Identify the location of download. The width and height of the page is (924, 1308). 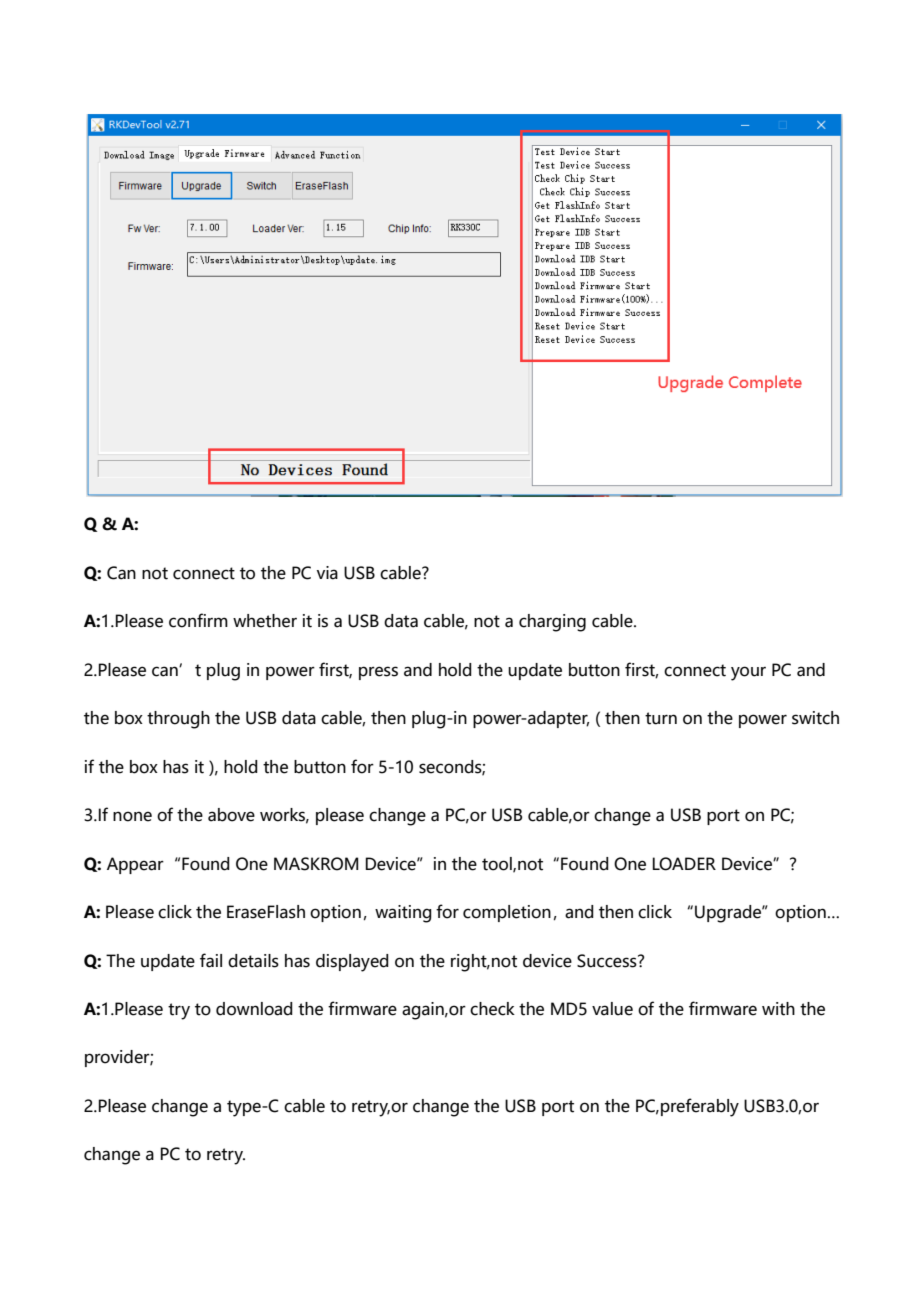
(254, 1009).
